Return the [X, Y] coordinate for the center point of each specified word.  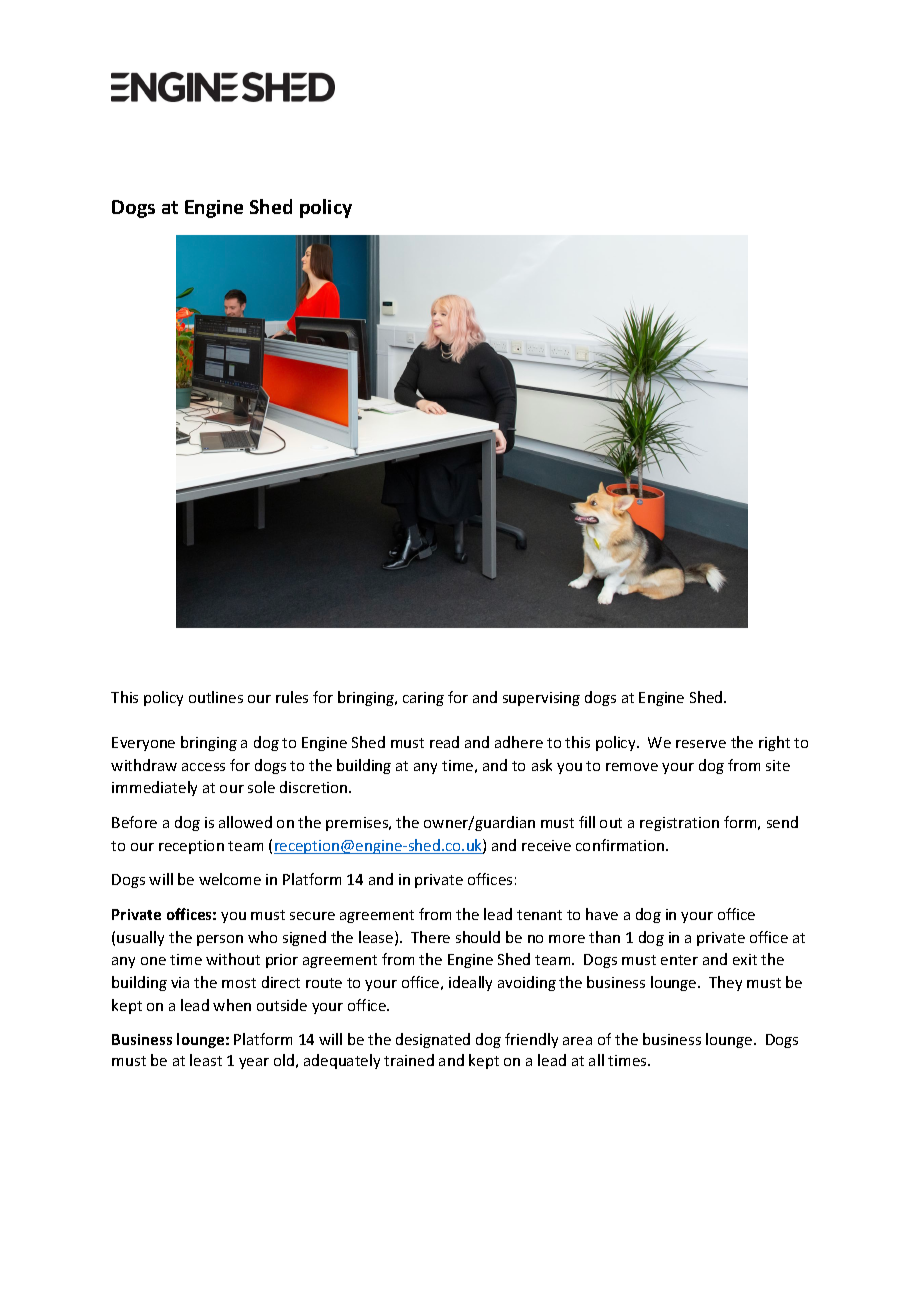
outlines [216, 697]
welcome [230, 879]
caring [423, 699]
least [206, 1060]
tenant [539, 915]
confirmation [621, 845]
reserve [701, 744]
